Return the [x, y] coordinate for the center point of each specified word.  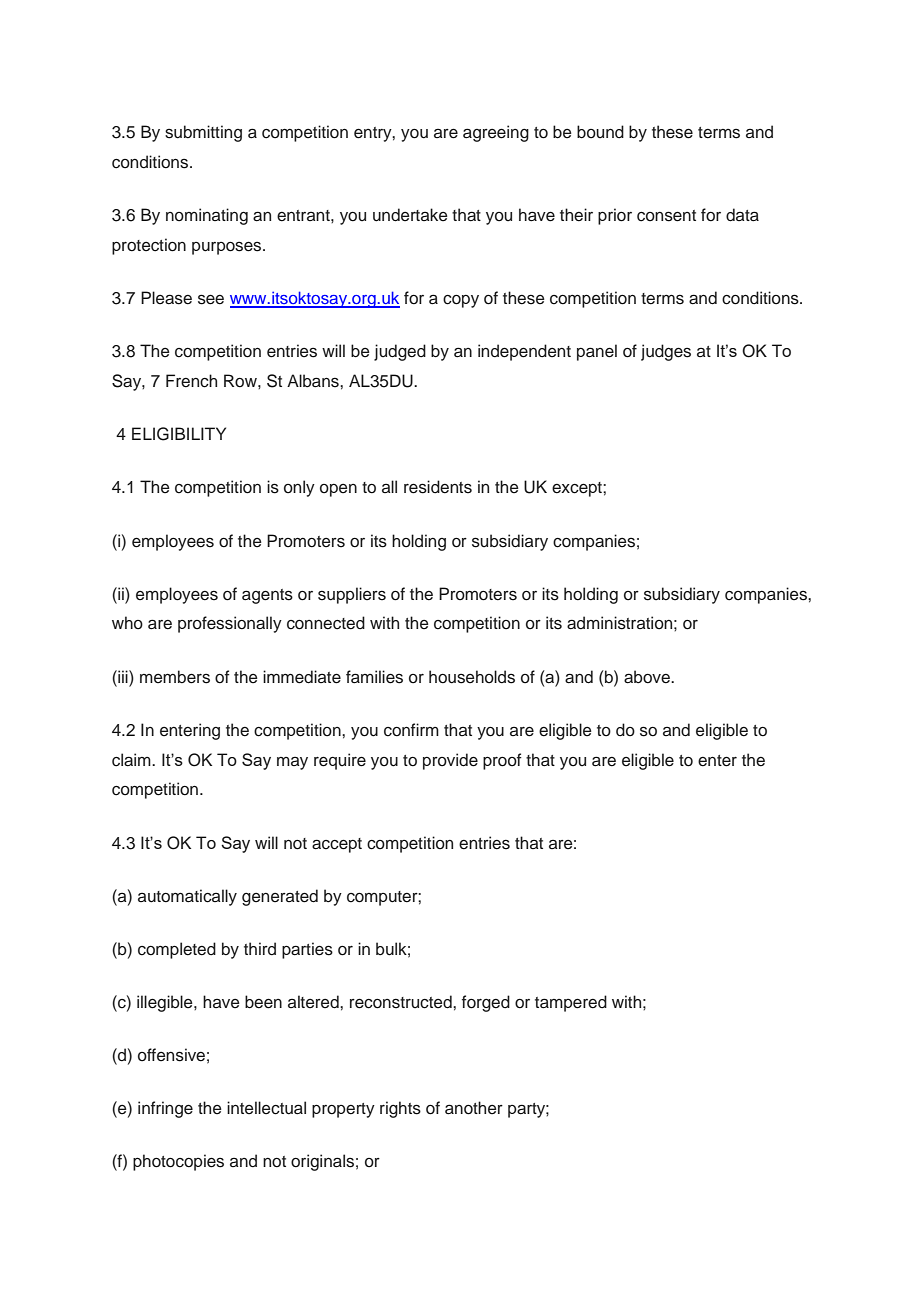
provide [450, 761]
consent [666, 216]
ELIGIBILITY [179, 434]
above [648, 677]
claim [132, 760]
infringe [165, 1109]
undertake [410, 215]
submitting [203, 133]
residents [438, 487]
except [578, 489]
